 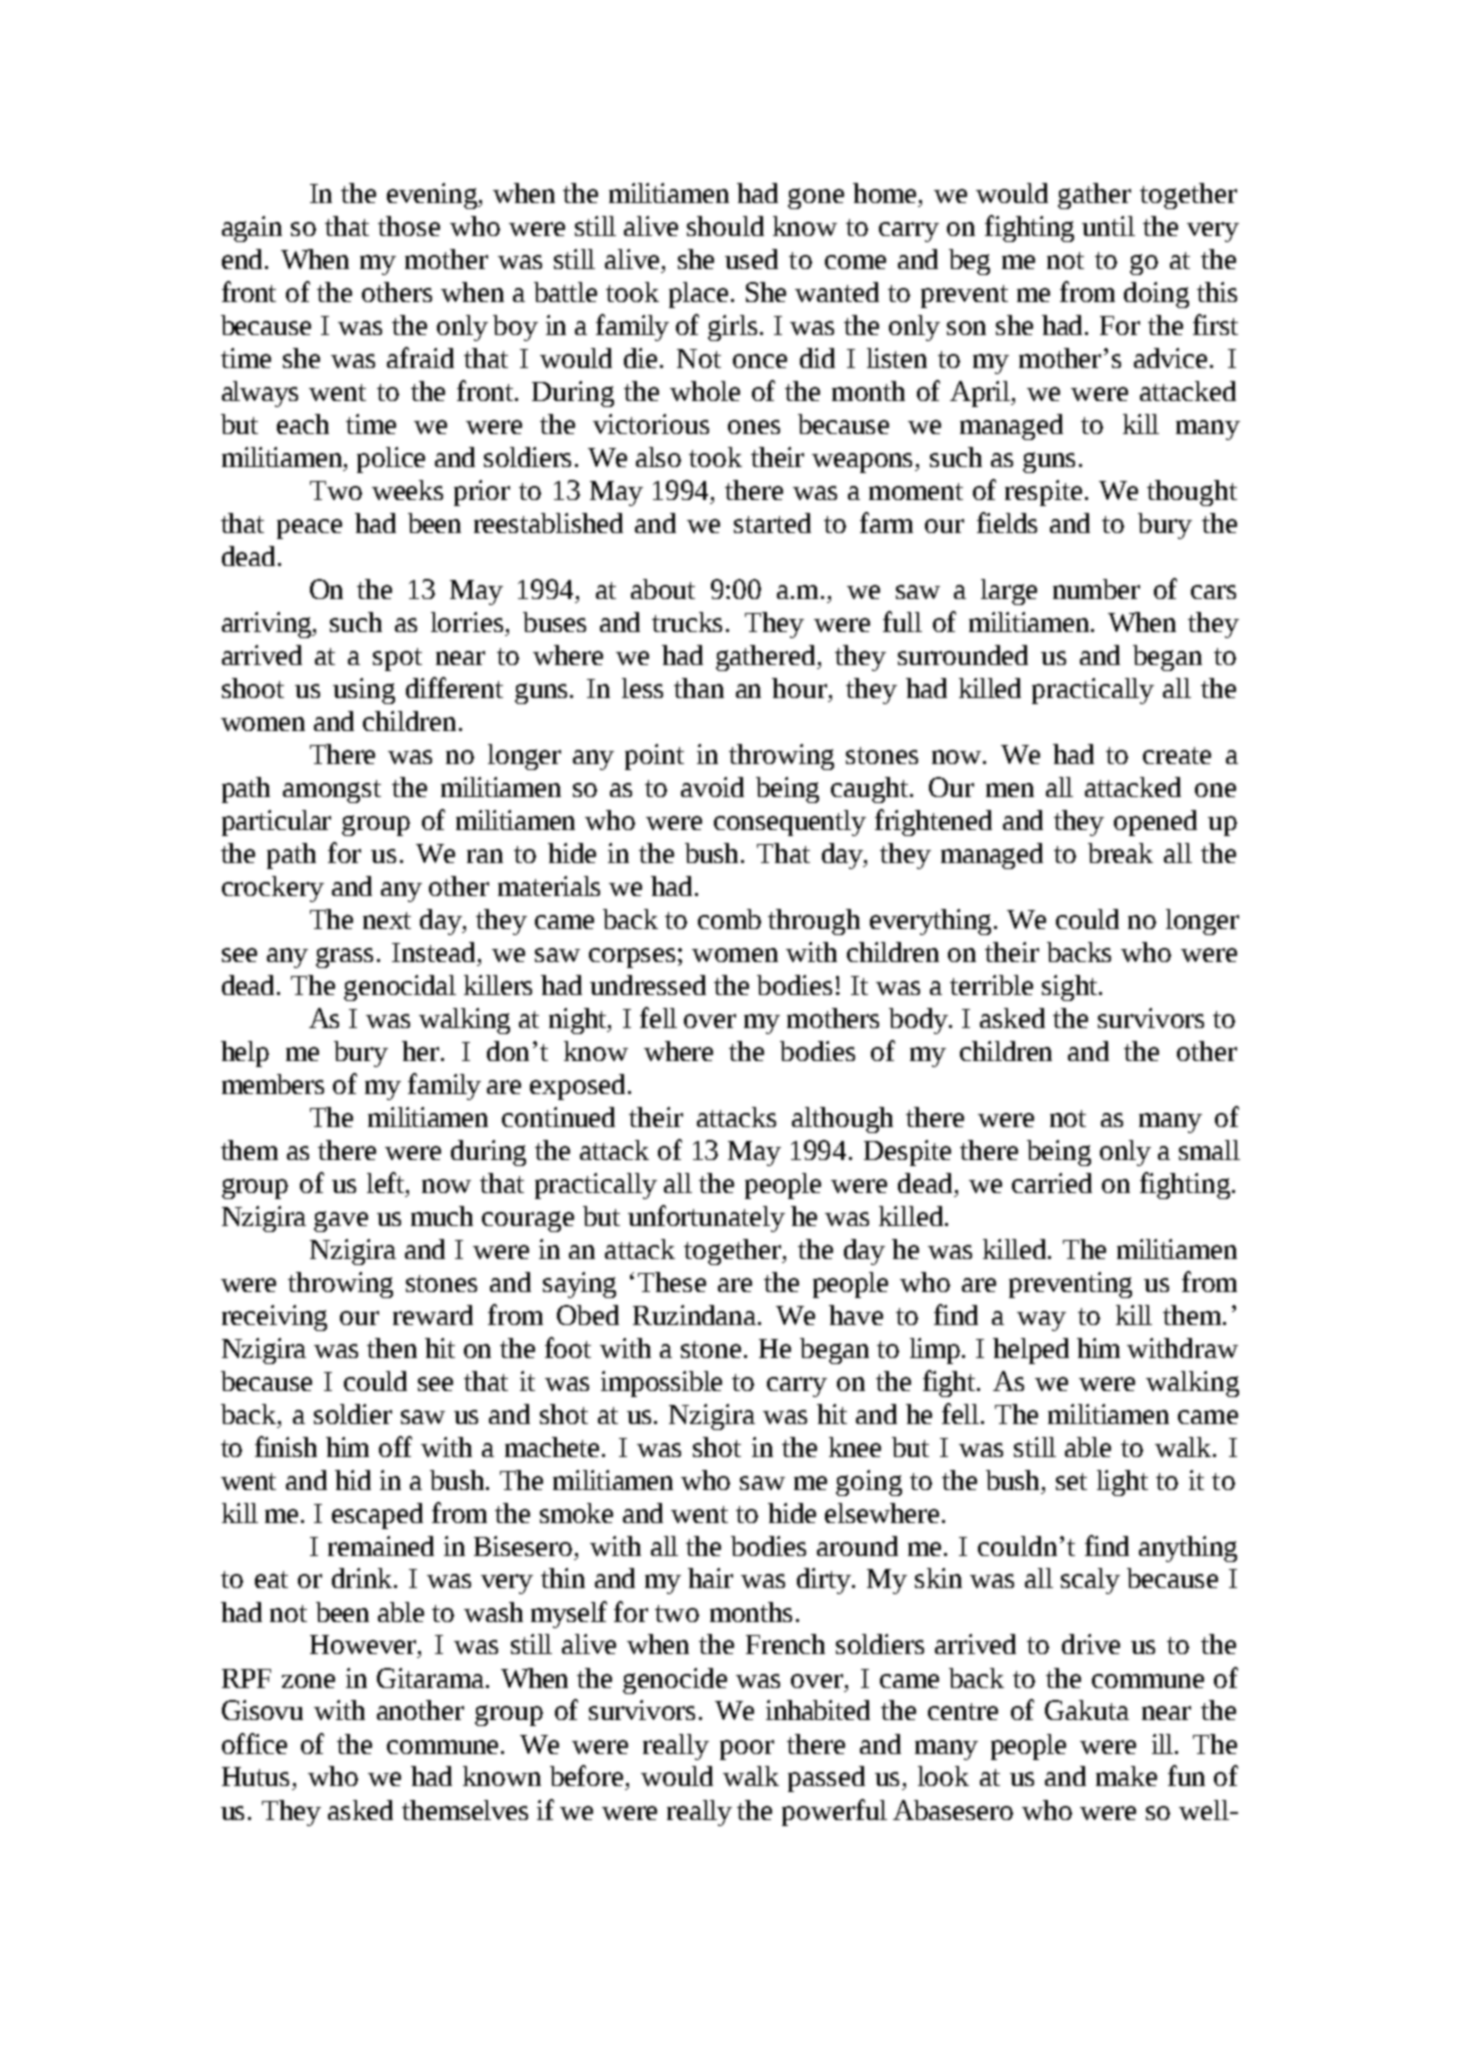 What do you see at coordinates (1071, 988) in the image?
I see `sight` at bounding box center [1071, 988].
